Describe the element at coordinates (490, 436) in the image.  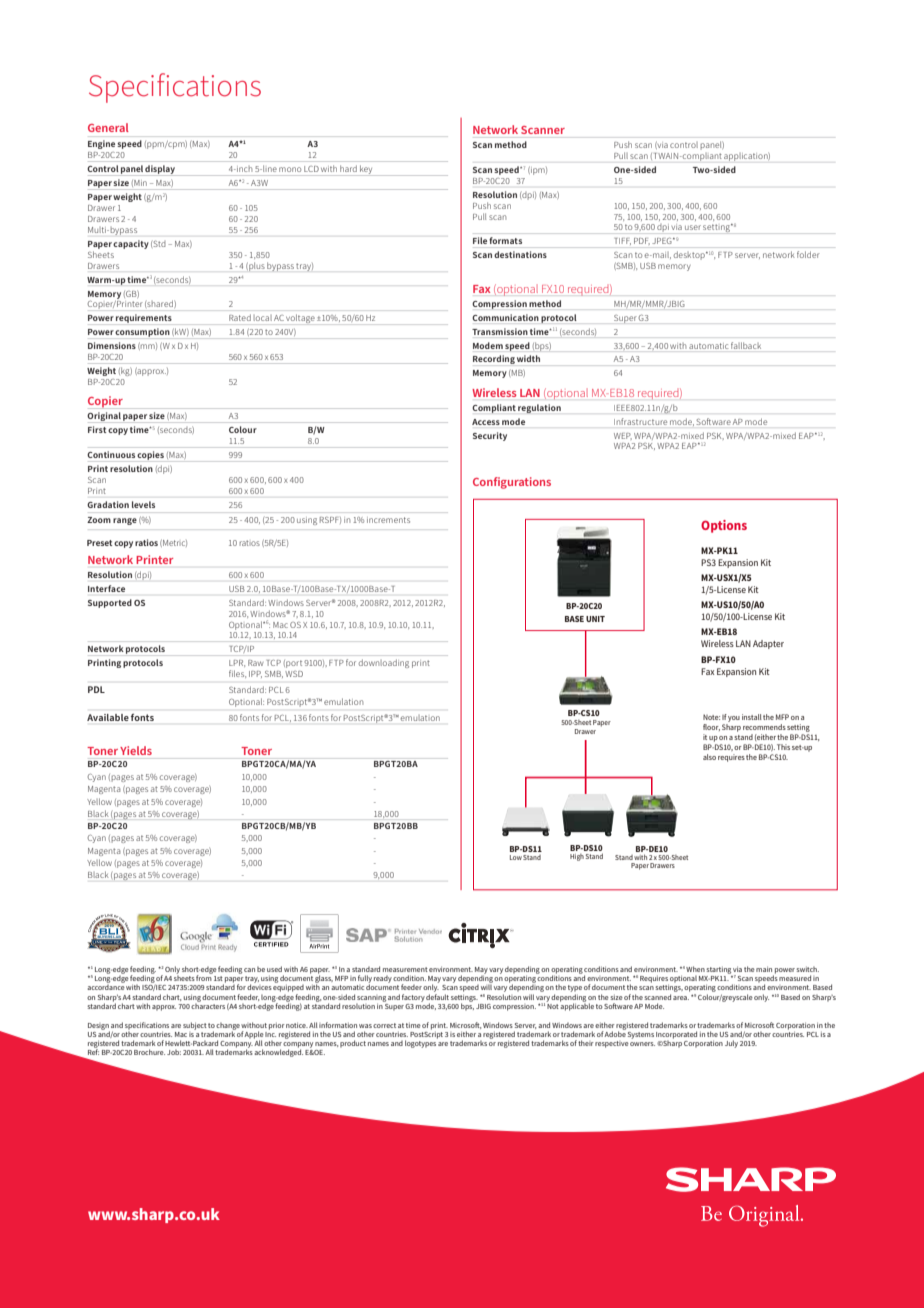
I see `Security` at that location.
